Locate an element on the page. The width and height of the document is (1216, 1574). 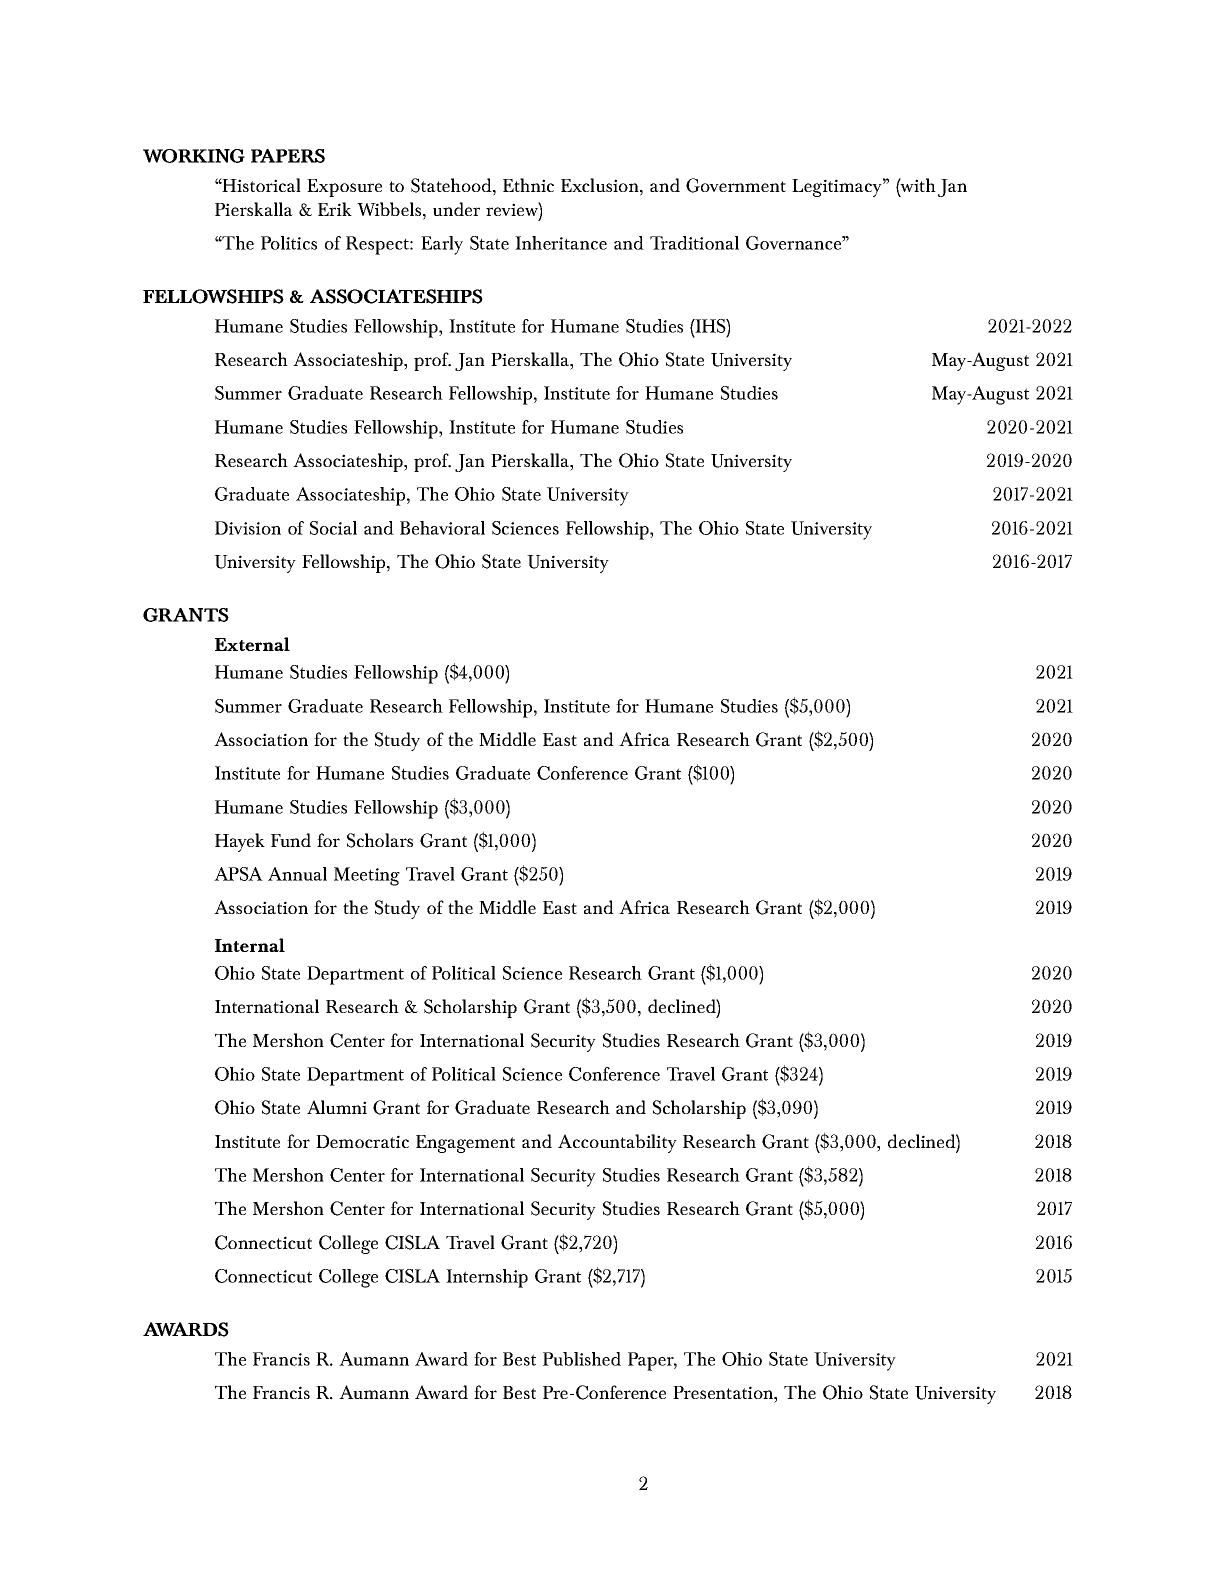
Democratic is located at coordinates (362, 1141).
